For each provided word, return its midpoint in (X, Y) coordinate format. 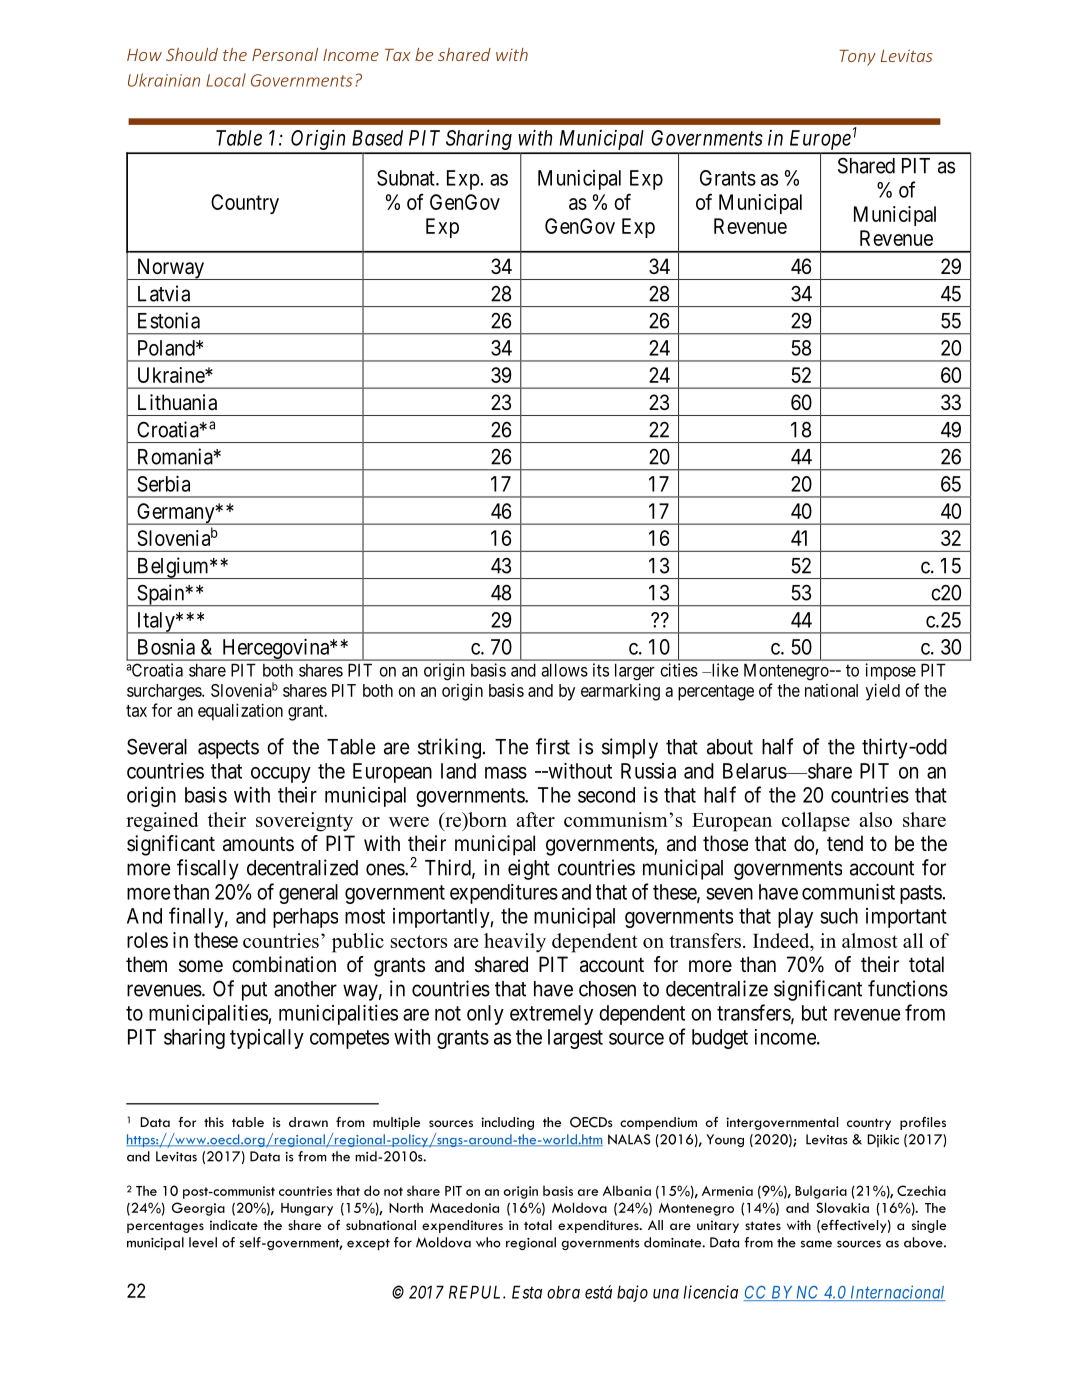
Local (226, 80)
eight (529, 869)
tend (845, 843)
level (203, 1242)
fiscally (208, 869)
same (816, 1244)
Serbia (163, 483)
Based (377, 138)
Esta (527, 1292)
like (724, 670)
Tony (857, 58)
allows (564, 670)
